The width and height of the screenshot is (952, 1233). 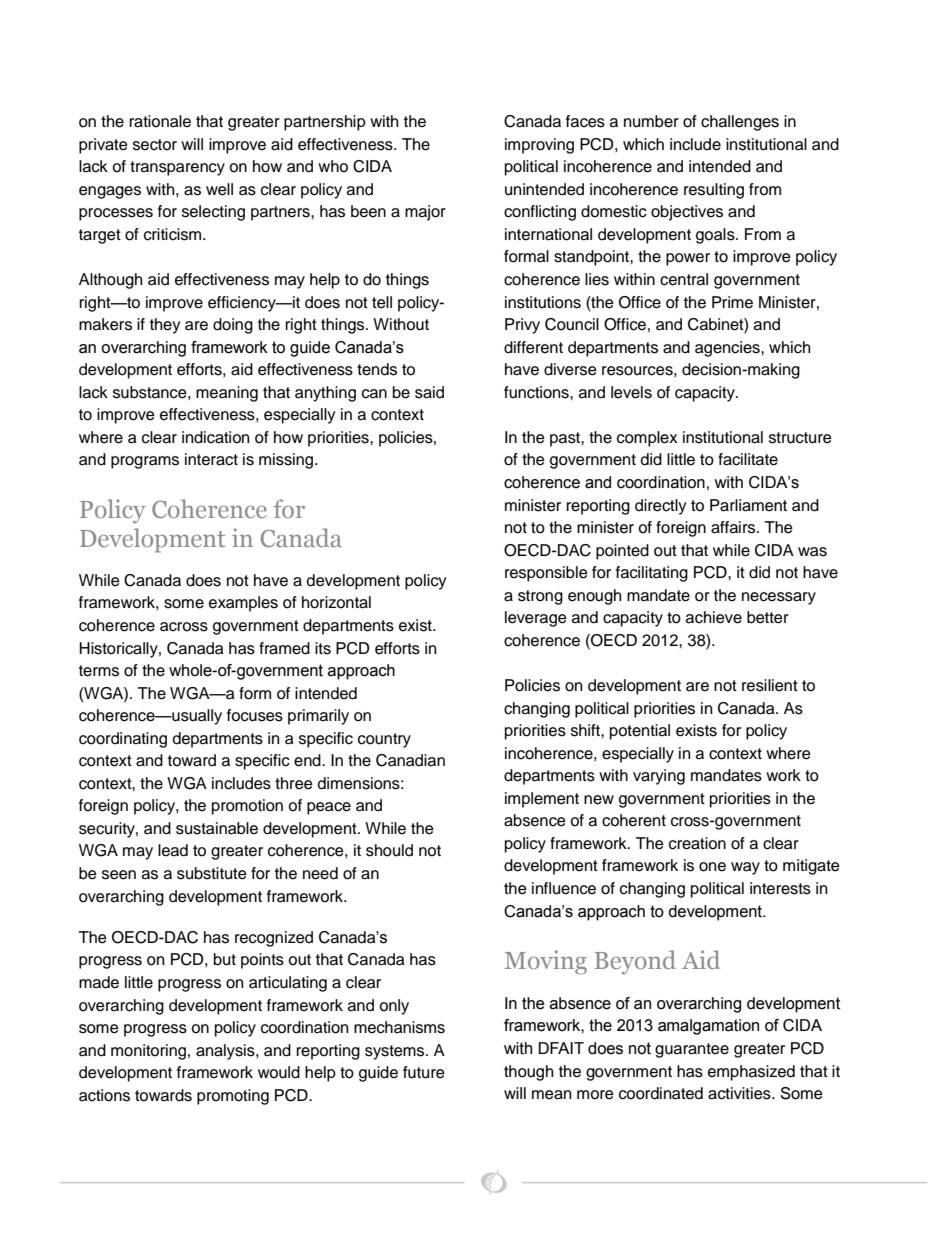 What do you see at coordinates (389, 850) in the screenshot?
I see `should` at bounding box center [389, 850].
